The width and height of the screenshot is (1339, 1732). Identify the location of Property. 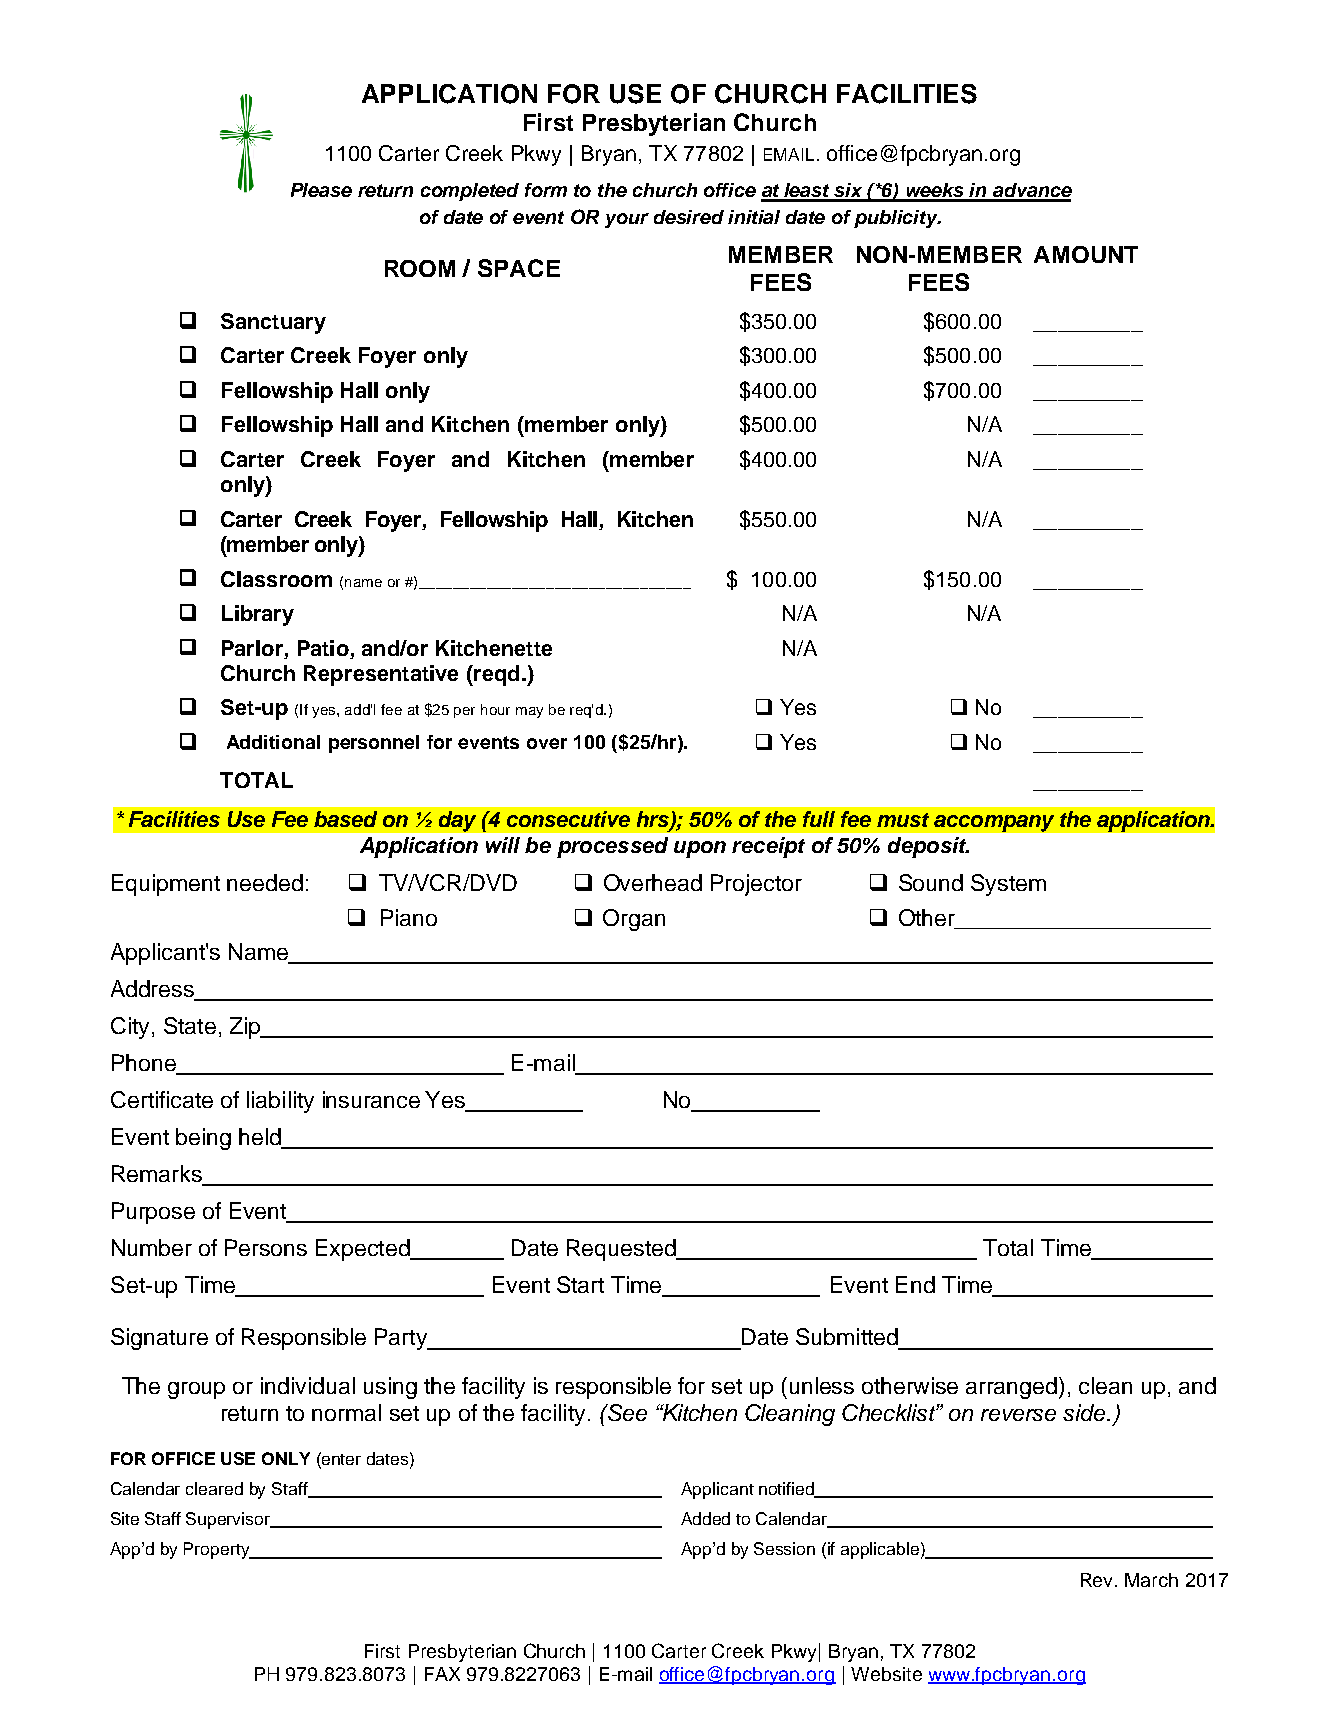
(218, 1550).
